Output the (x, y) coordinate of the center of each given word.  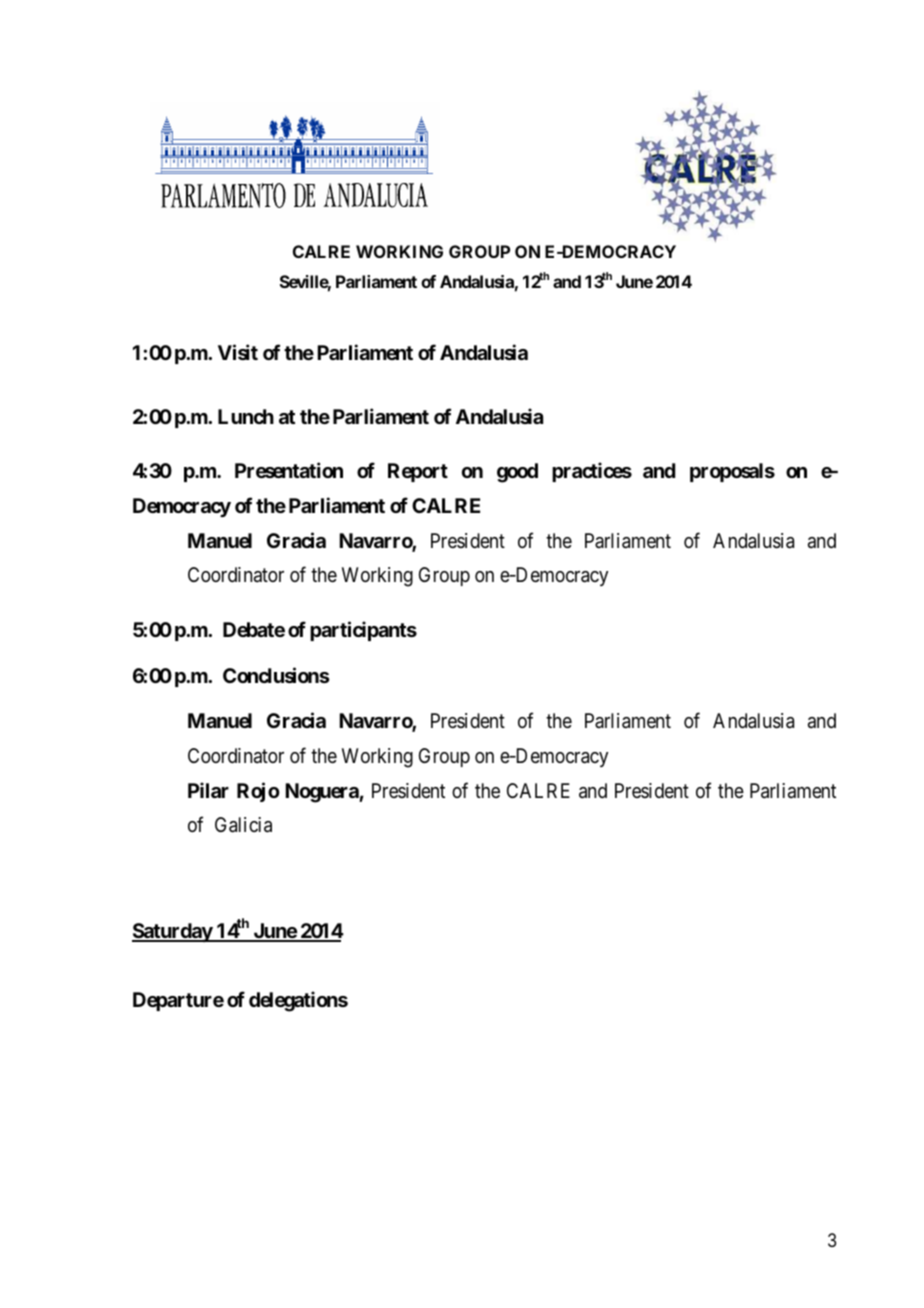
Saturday (173, 932)
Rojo (258, 792)
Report (418, 472)
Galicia (243, 825)
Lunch (246, 416)
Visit (238, 352)
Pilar (208, 790)
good (517, 473)
